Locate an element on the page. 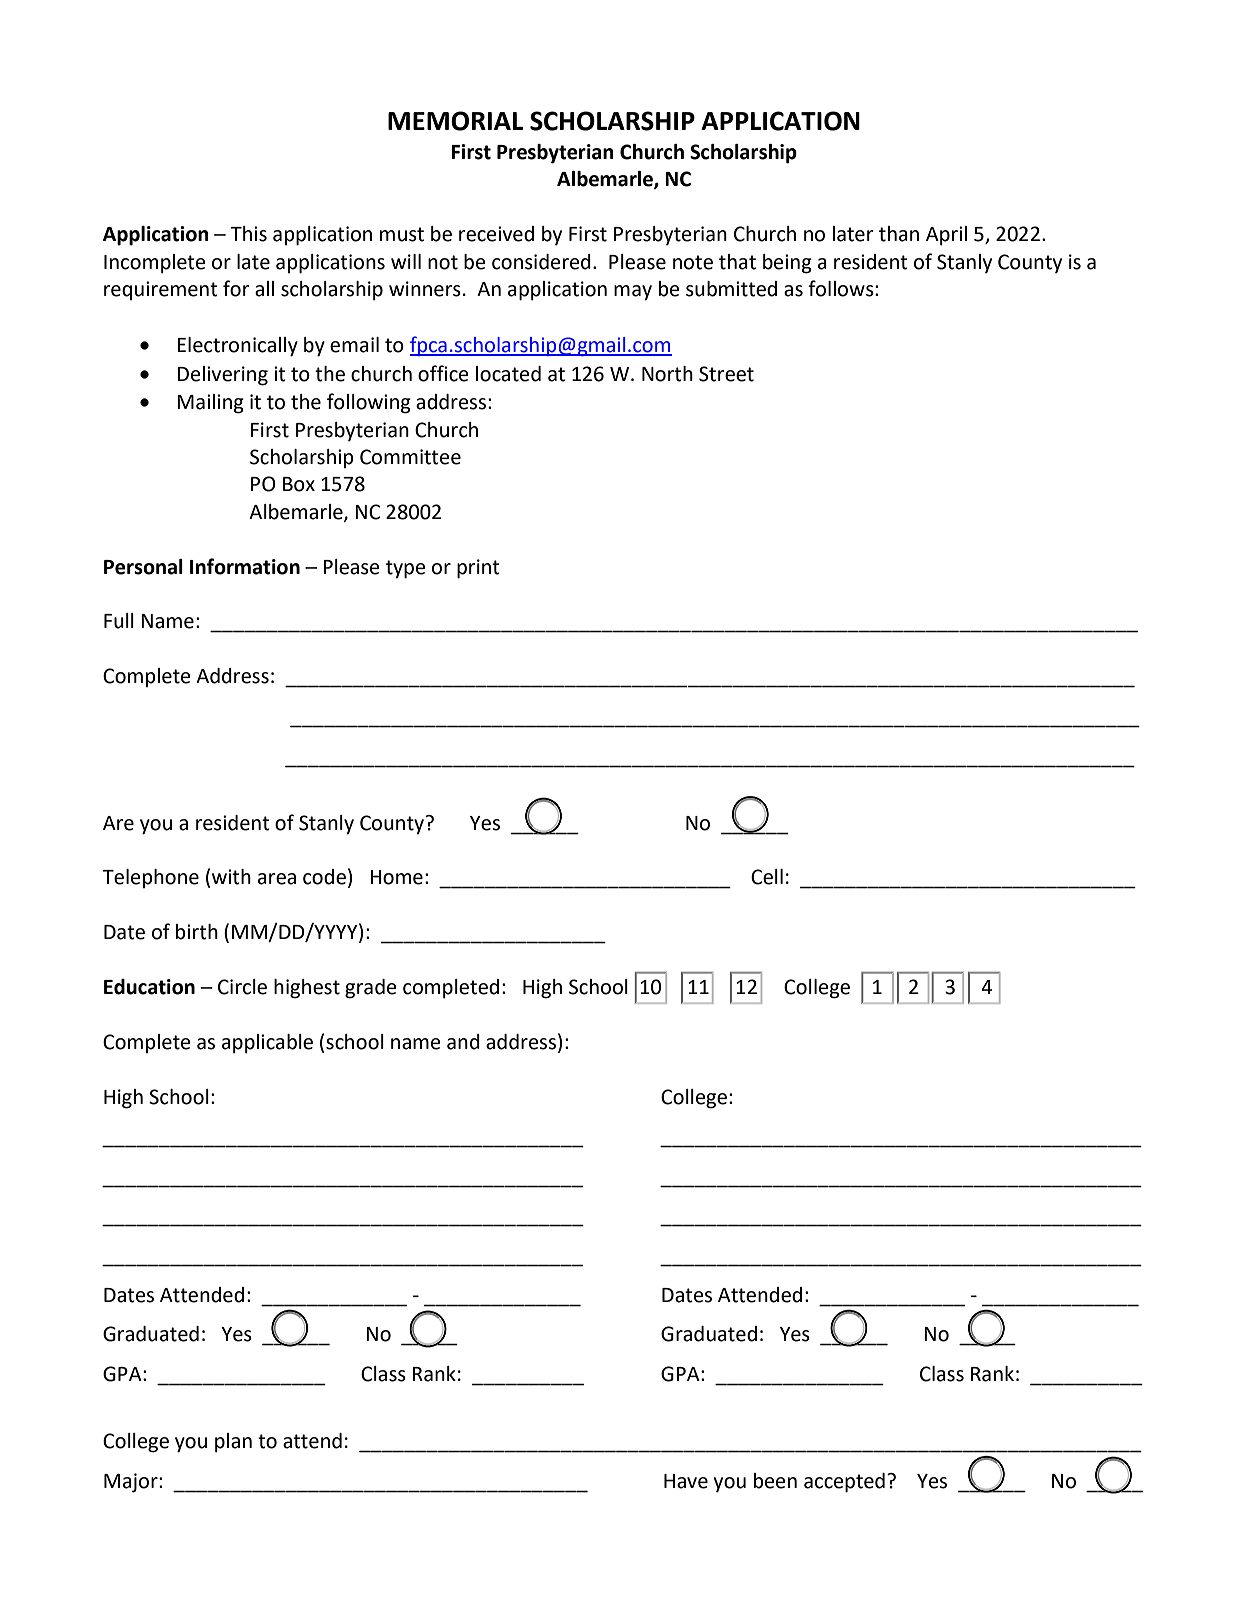 This document has height=1616, width=1248. print is located at coordinates (478, 569).
